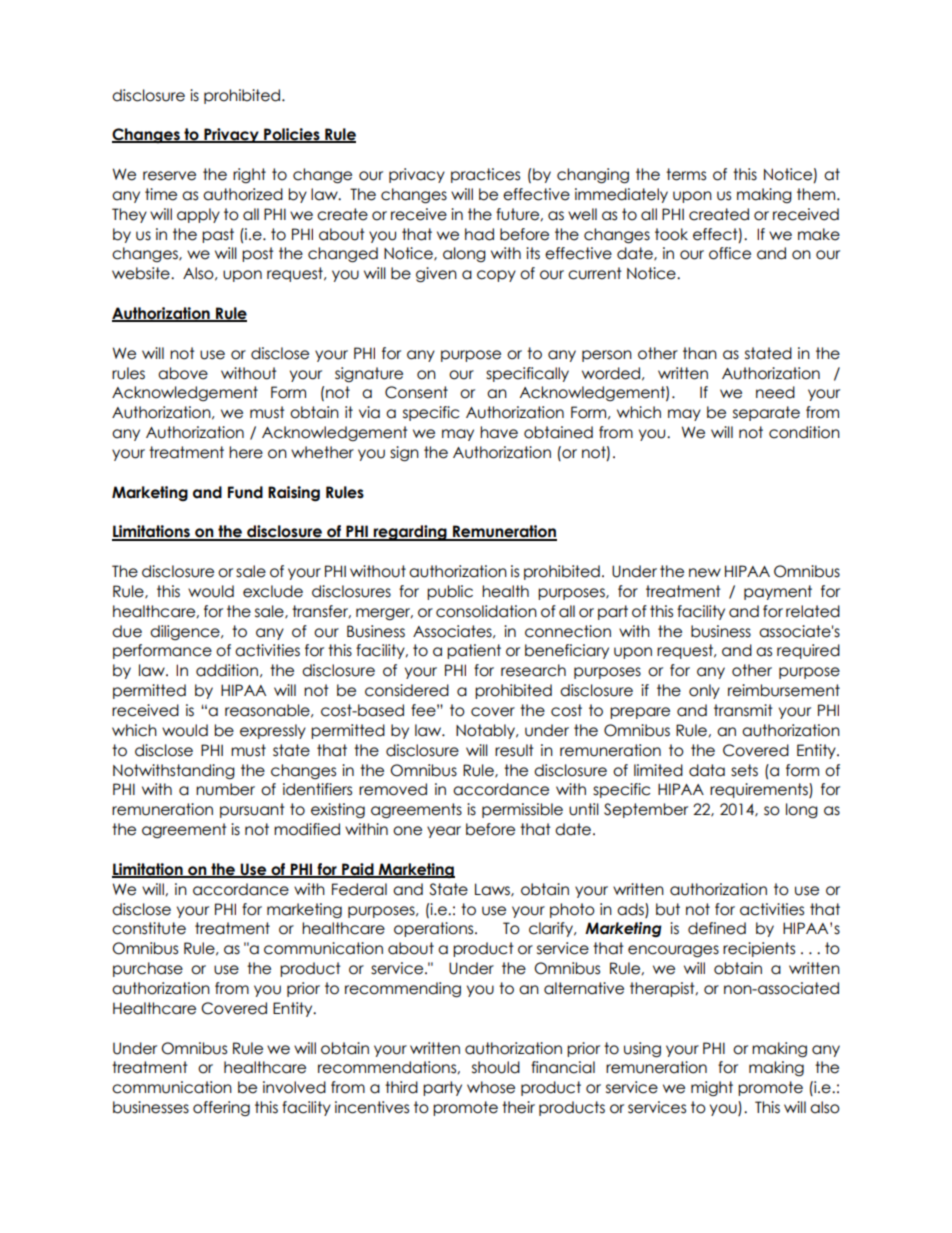  I want to click on offering, so click(221, 1108).
